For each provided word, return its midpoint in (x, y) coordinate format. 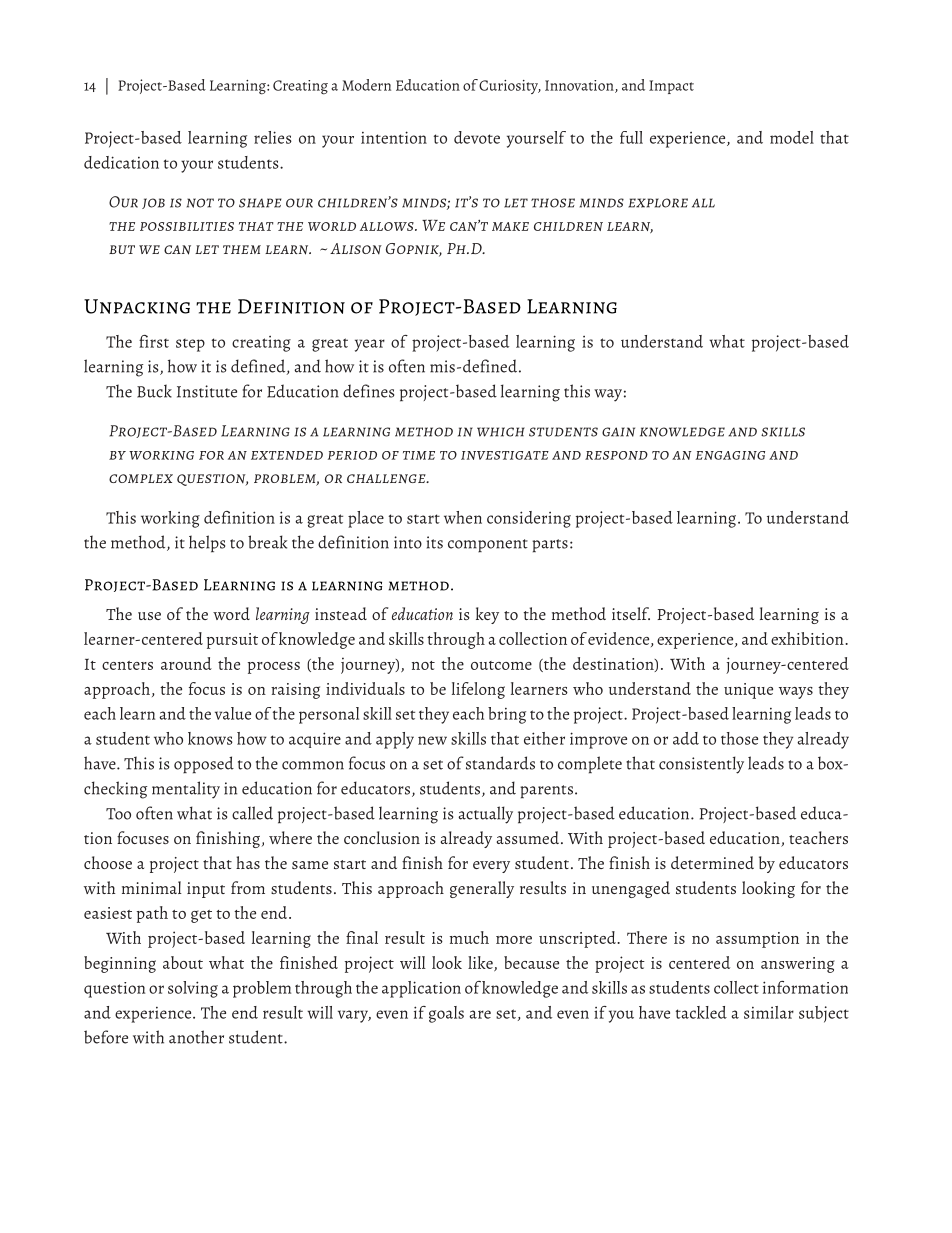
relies (273, 137)
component (488, 546)
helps (207, 544)
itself (631, 613)
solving (193, 989)
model (792, 137)
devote (477, 137)
